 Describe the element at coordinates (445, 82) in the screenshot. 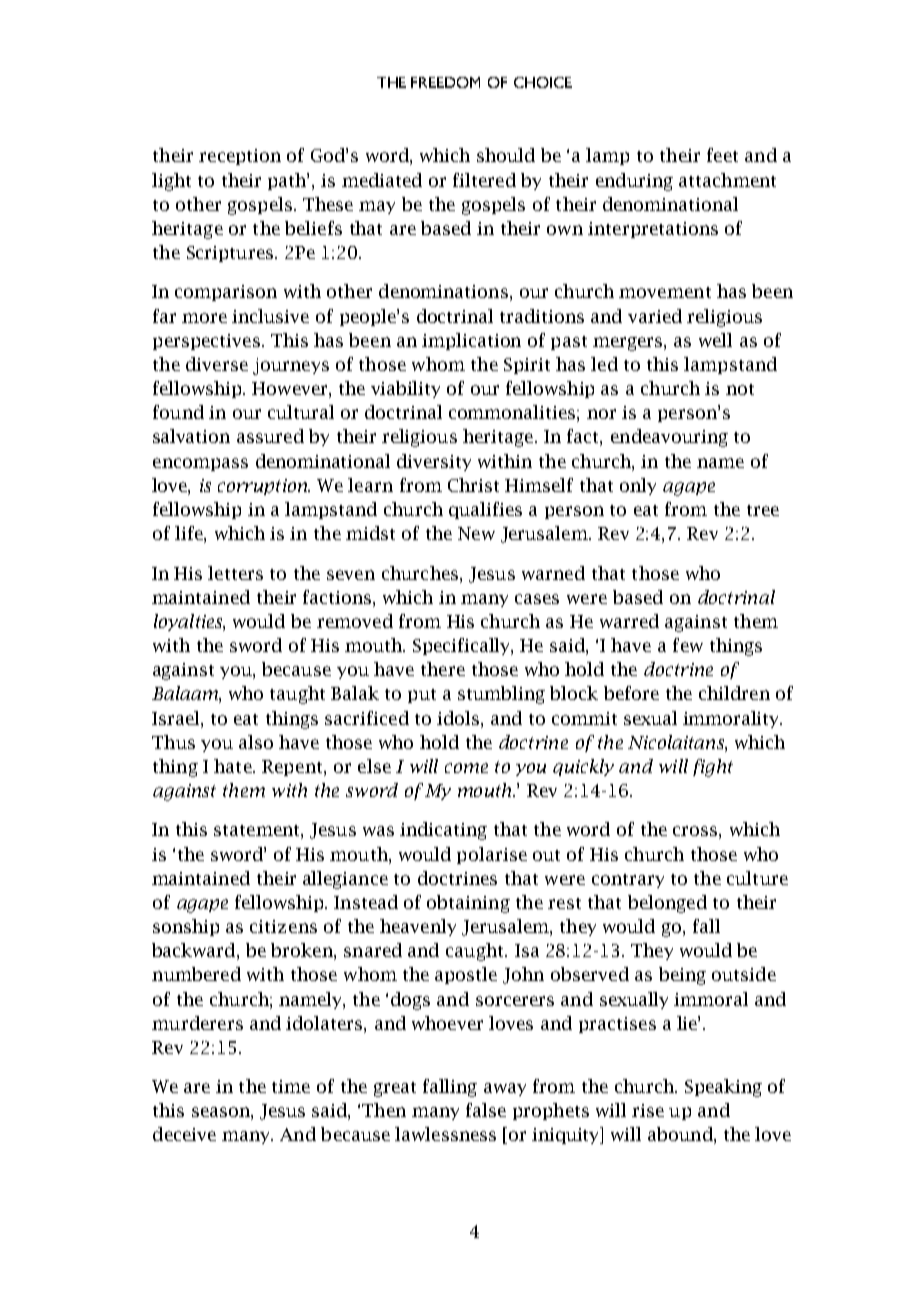

I see `FREEDOM` at that location.
